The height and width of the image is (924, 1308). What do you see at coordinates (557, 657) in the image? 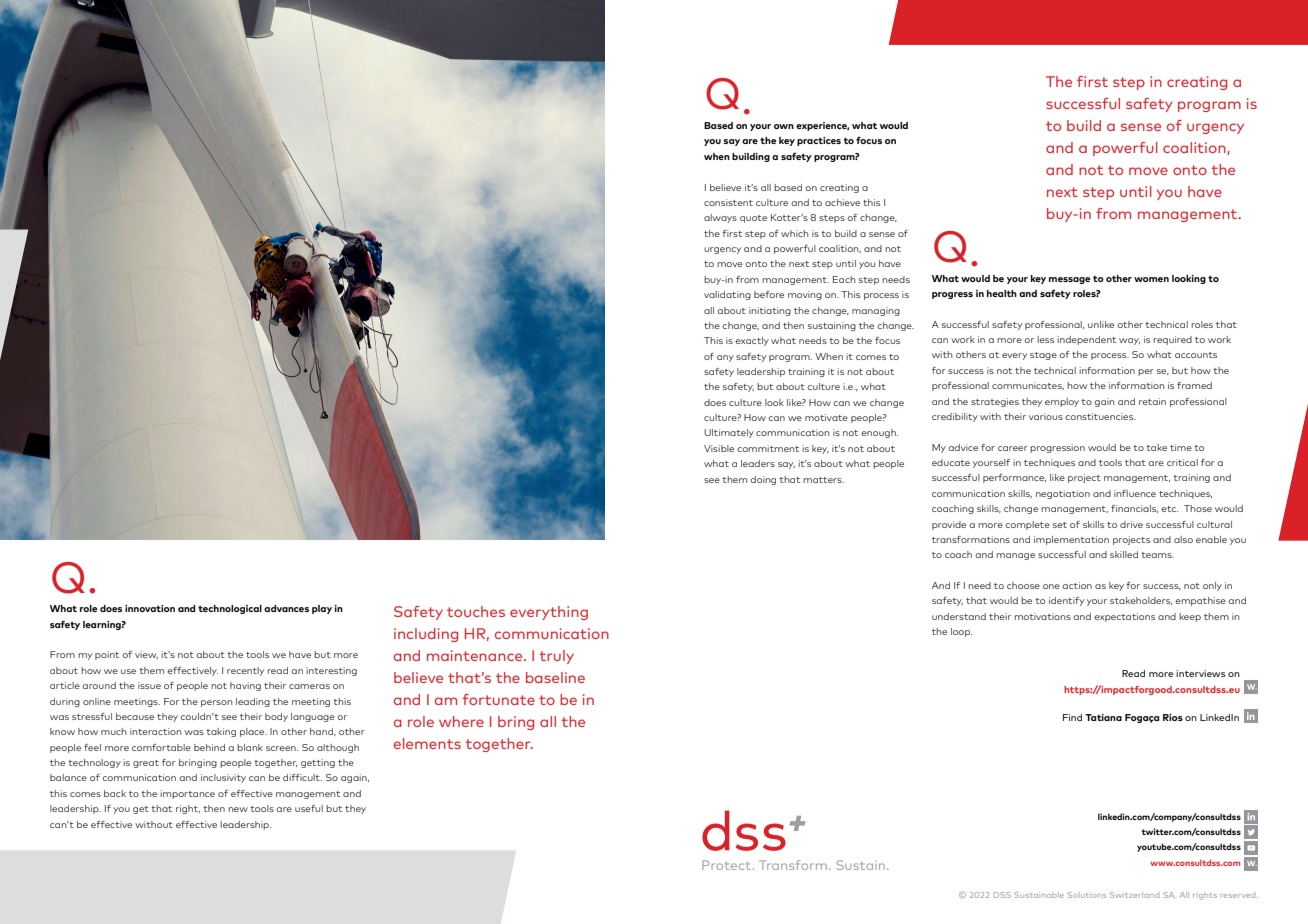
I see `truly` at bounding box center [557, 657].
